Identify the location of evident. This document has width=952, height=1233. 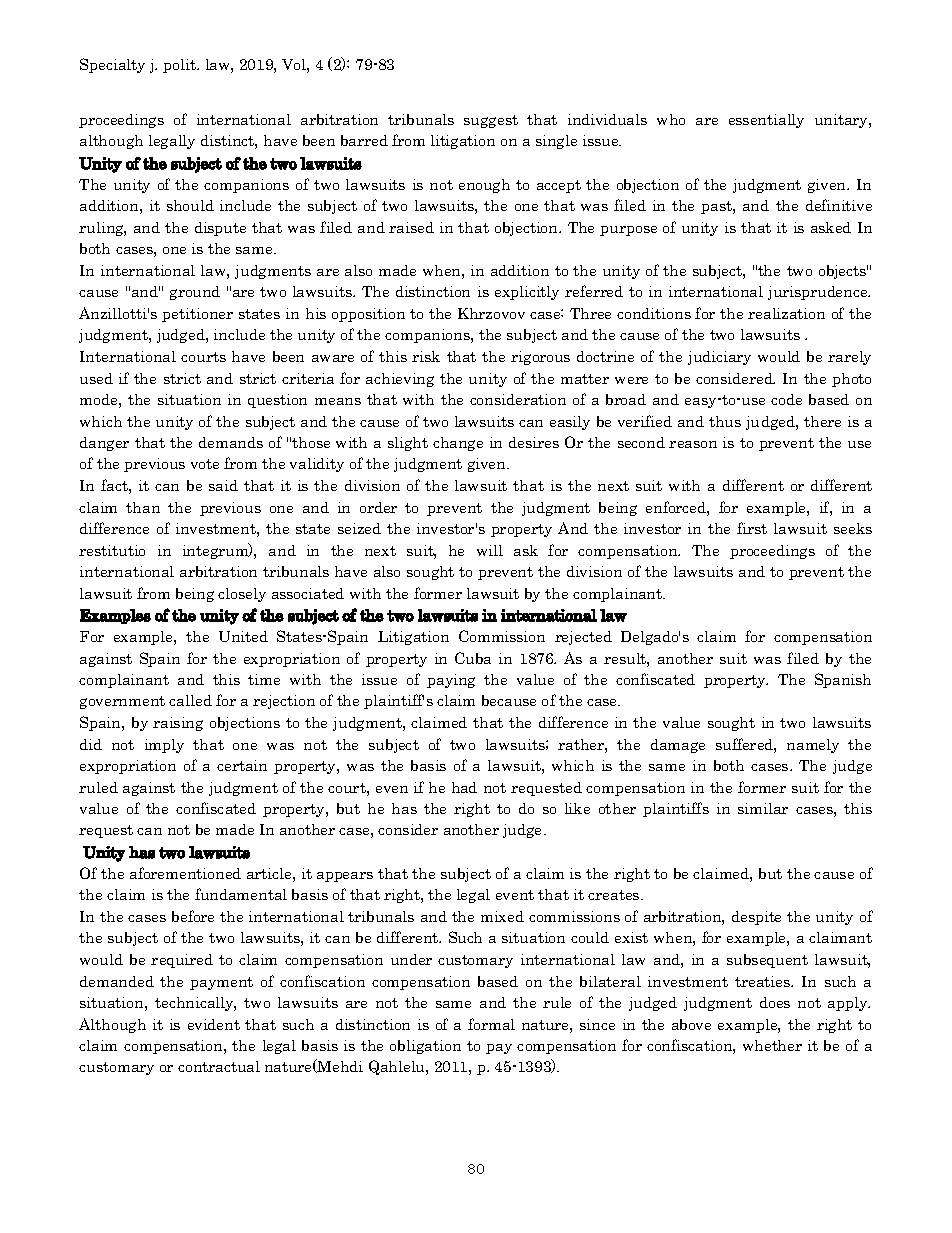
(214, 1024).
